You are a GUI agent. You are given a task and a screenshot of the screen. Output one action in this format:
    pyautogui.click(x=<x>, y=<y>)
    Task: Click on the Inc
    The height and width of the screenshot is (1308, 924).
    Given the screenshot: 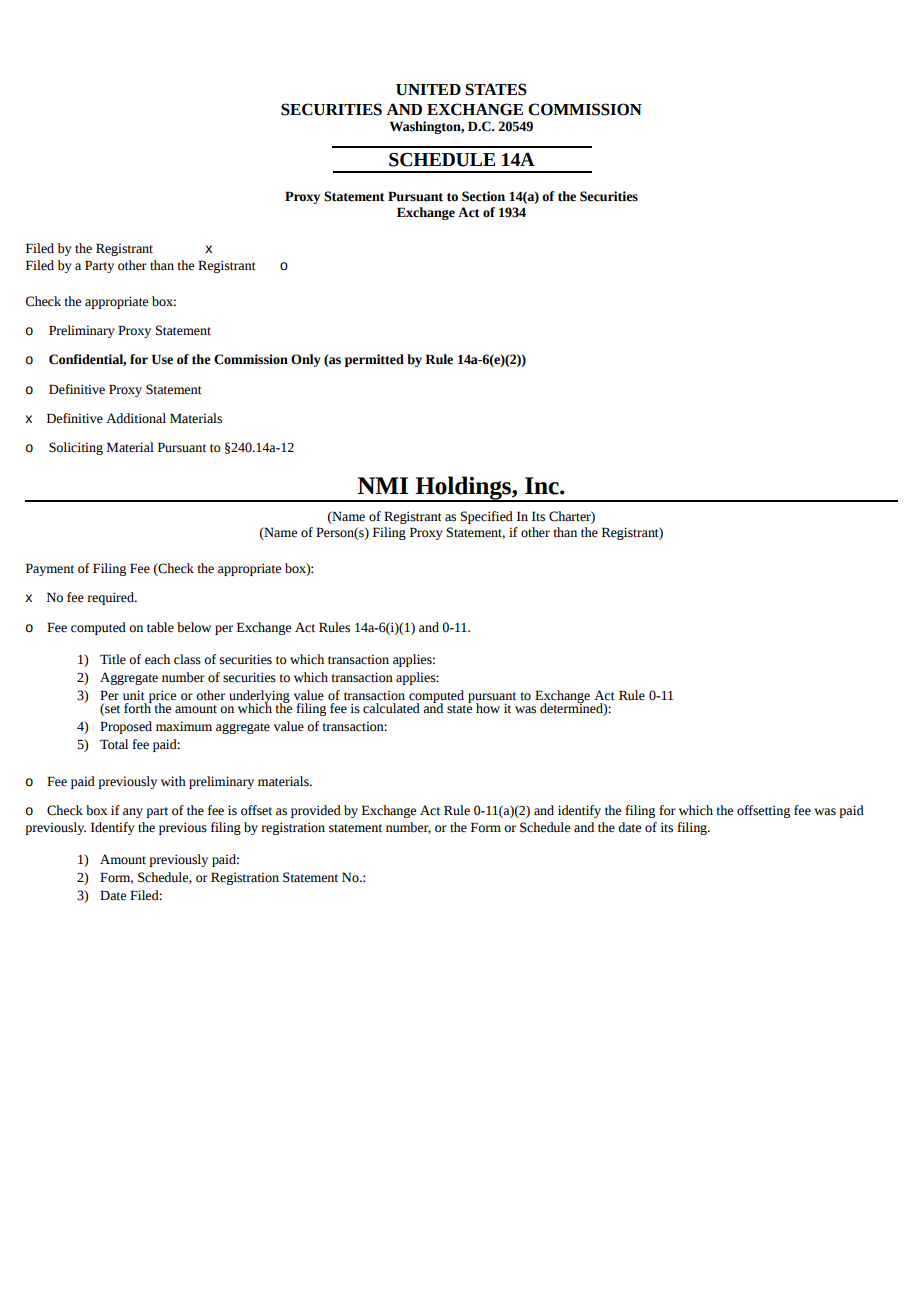 What is the action you would take?
    pyautogui.click(x=543, y=486)
